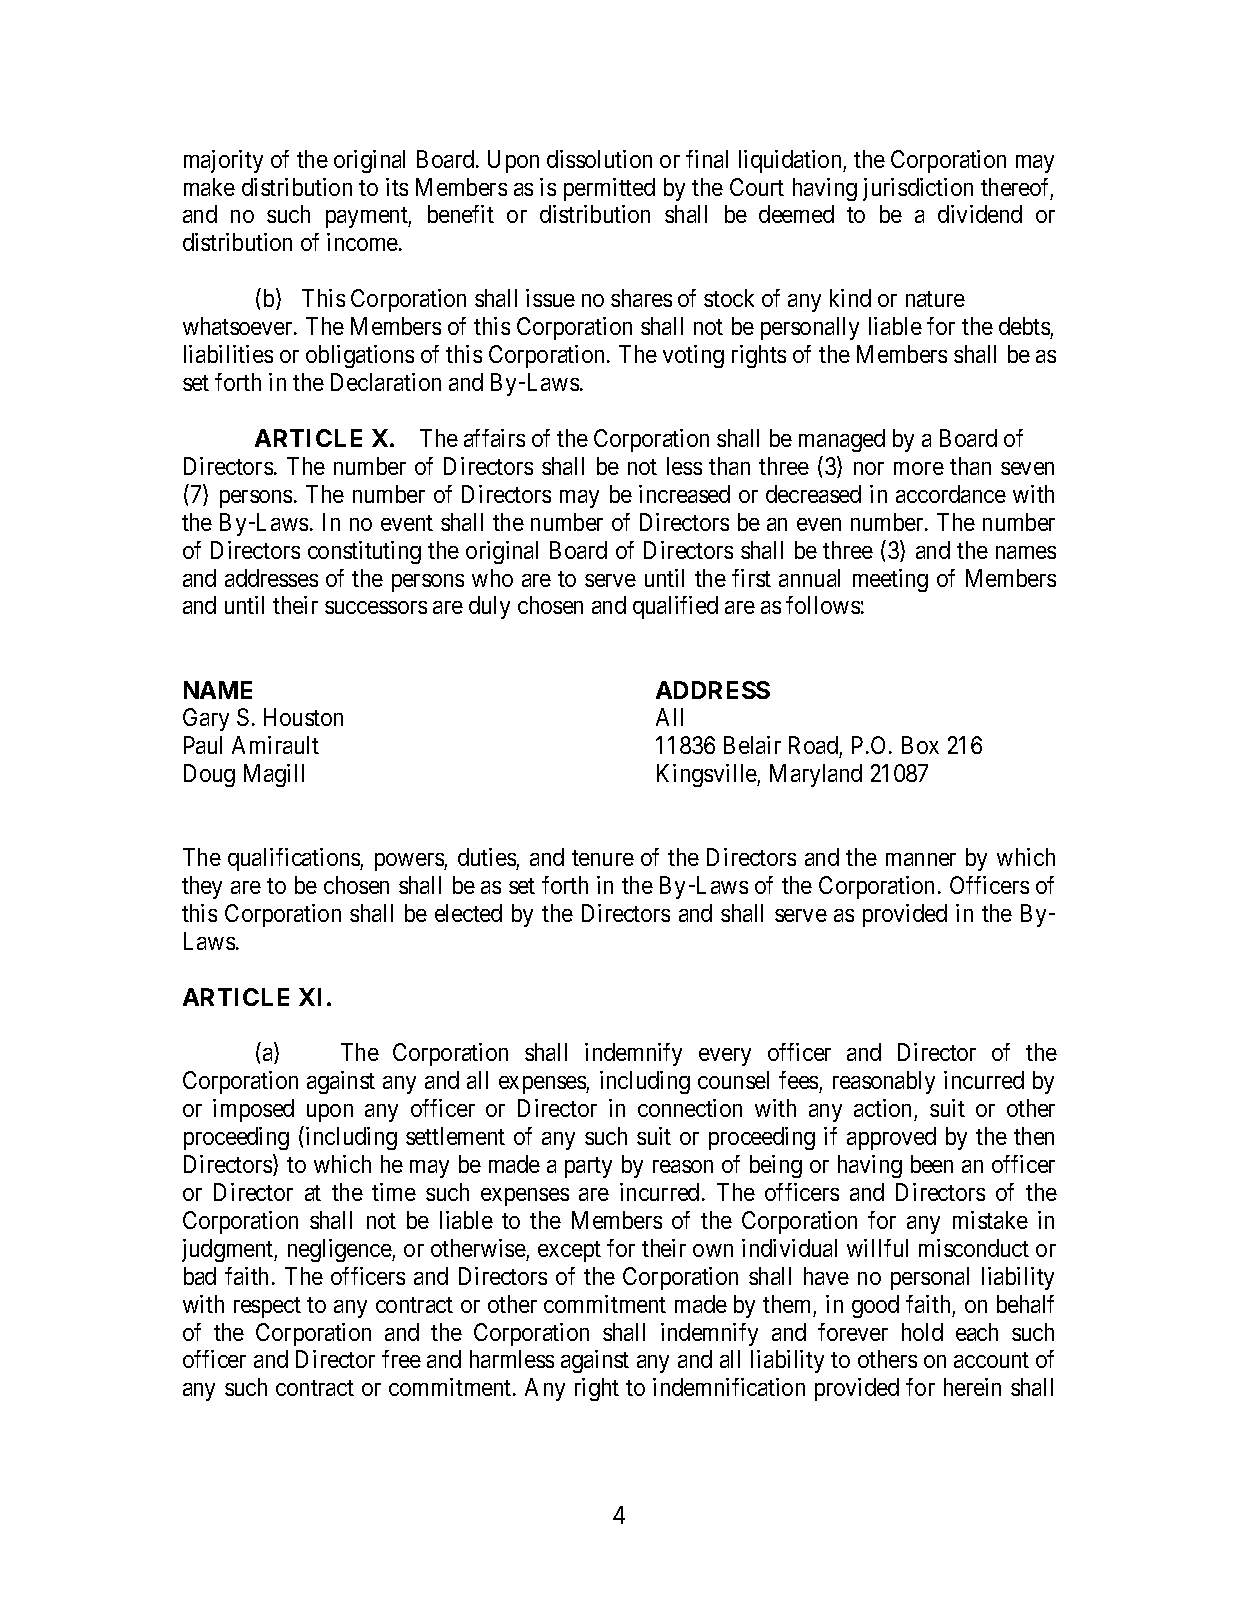  What do you see at coordinates (922, 1332) in the screenshot?
I see `hold` at bounding box center [922, 1332].
